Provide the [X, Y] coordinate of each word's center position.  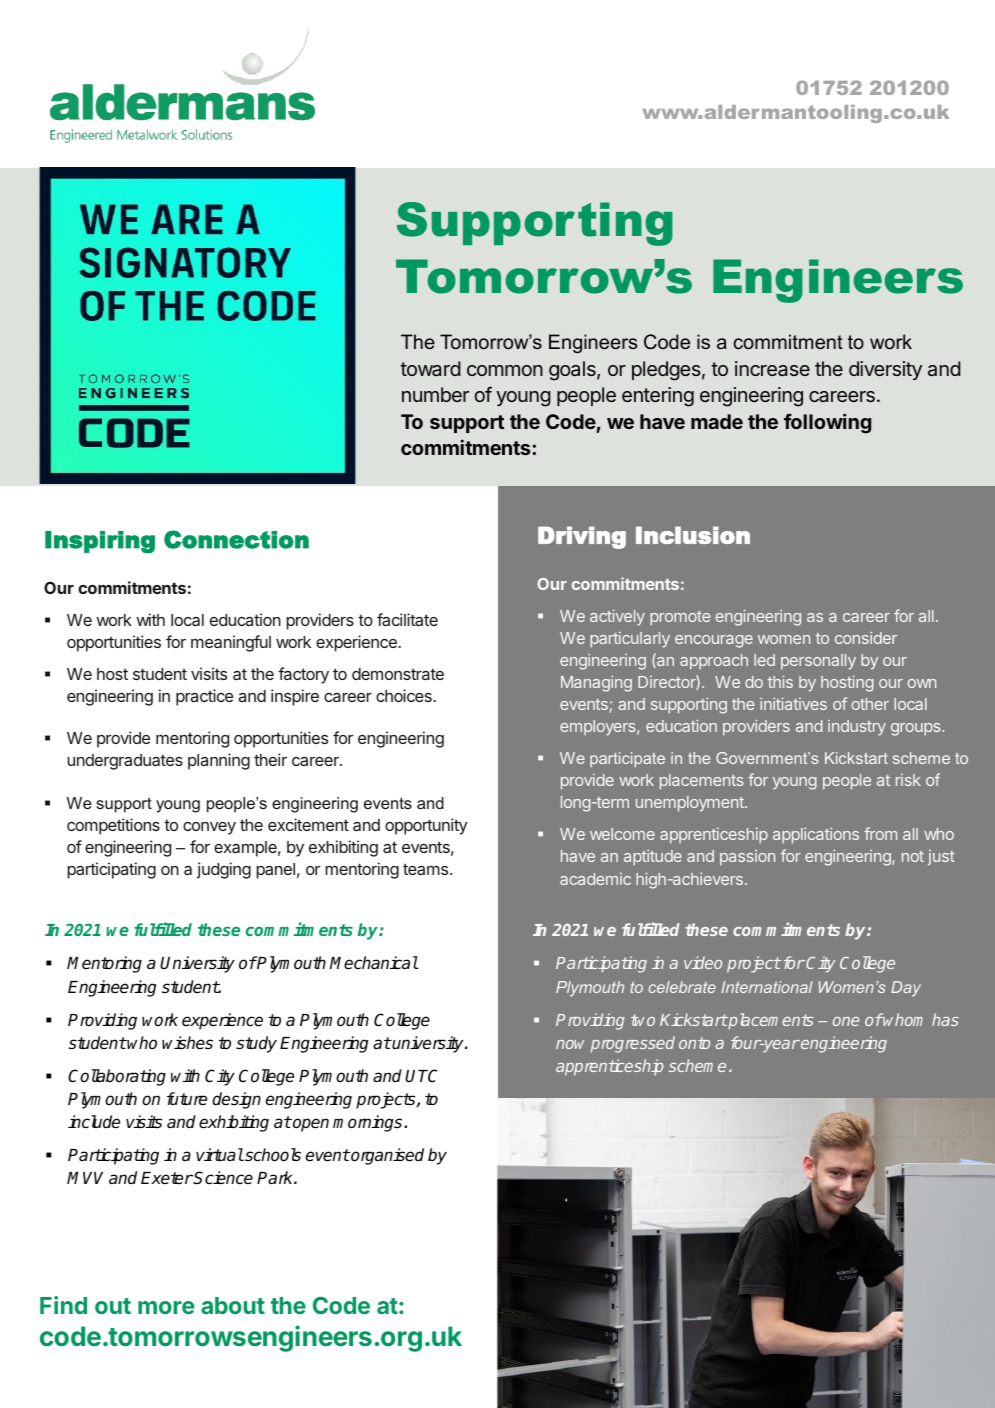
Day [906, 989]
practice [204, 697]
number [435, 394]
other [870, 704]
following [827, 423]
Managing [596, 683]
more [166, 1307]
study [256, 1044]
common [505, 370]
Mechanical [374, 963]
